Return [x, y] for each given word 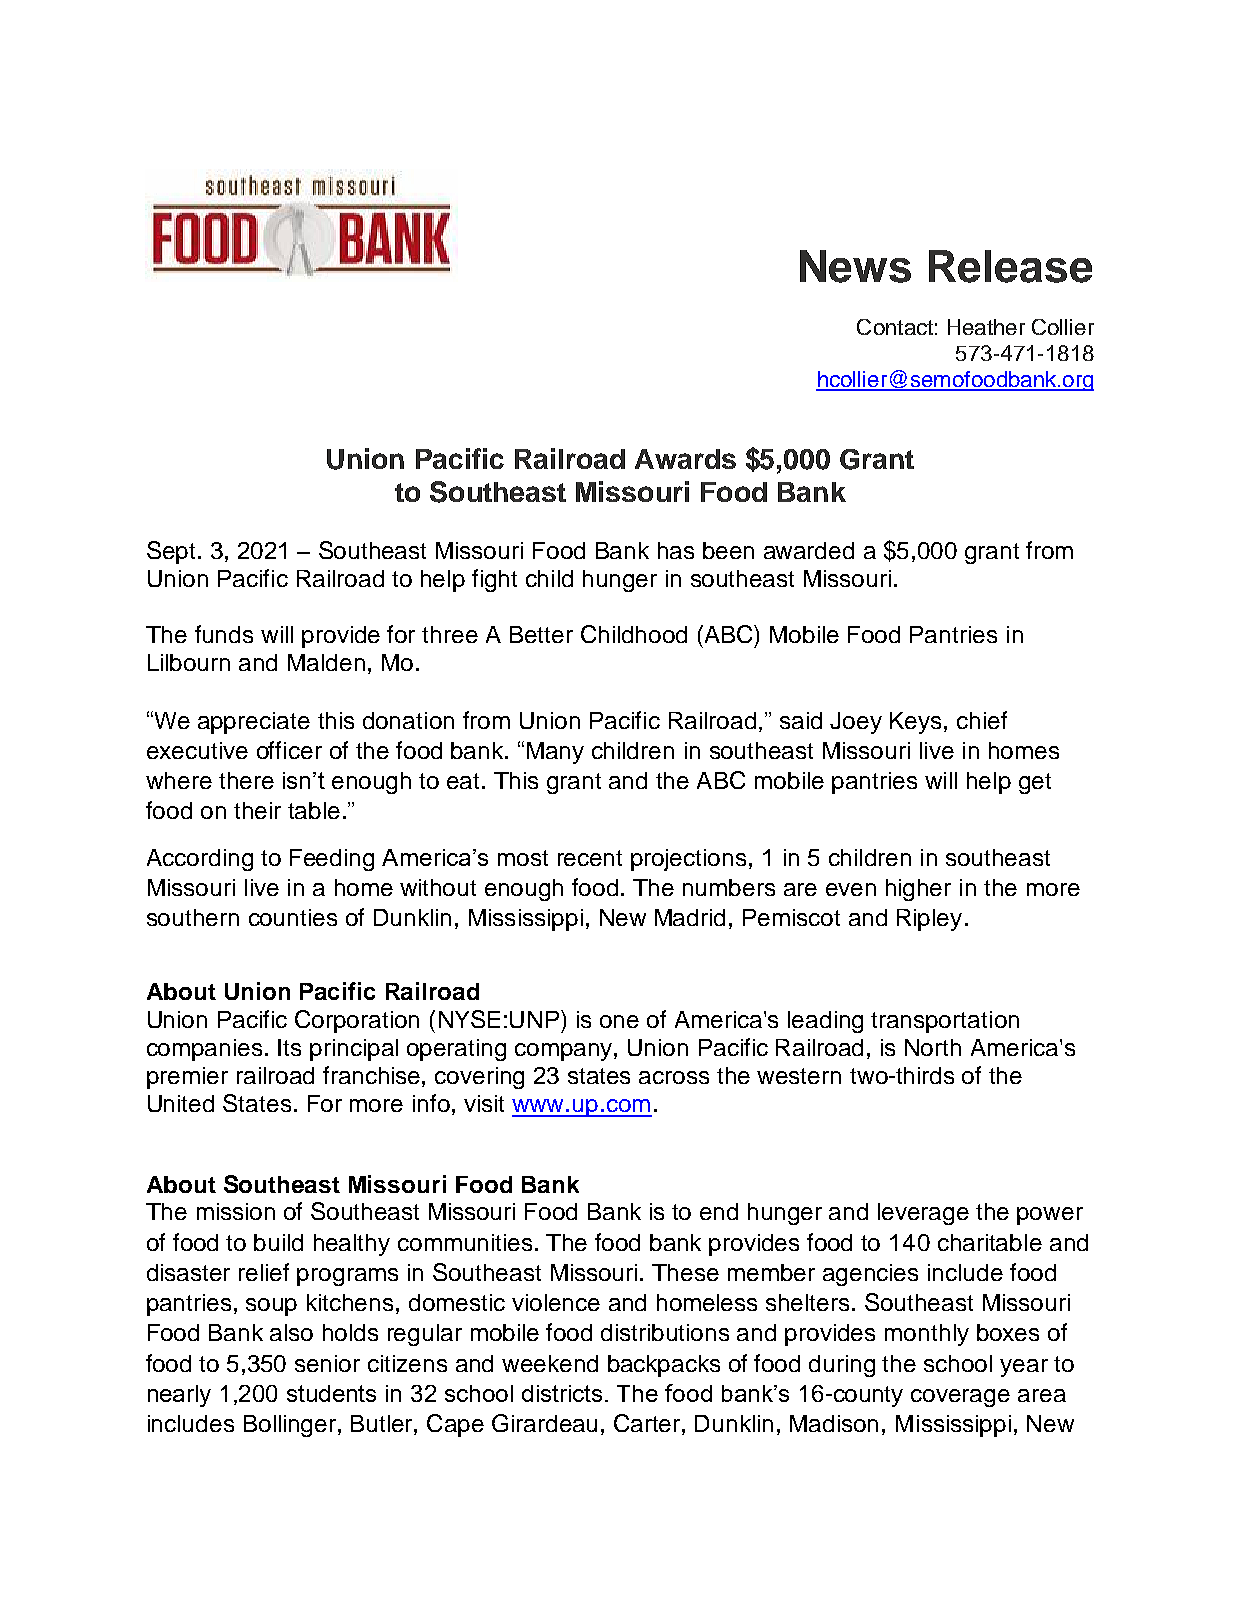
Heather [986, 327]
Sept [171, 552]
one [619, 1021]
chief [982, 720]
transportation [945, 1022]
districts [562, 1393]
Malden [326, 662]
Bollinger [291, 1426]
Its [289, 1047]
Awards [685, 459]
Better [541, 634]
